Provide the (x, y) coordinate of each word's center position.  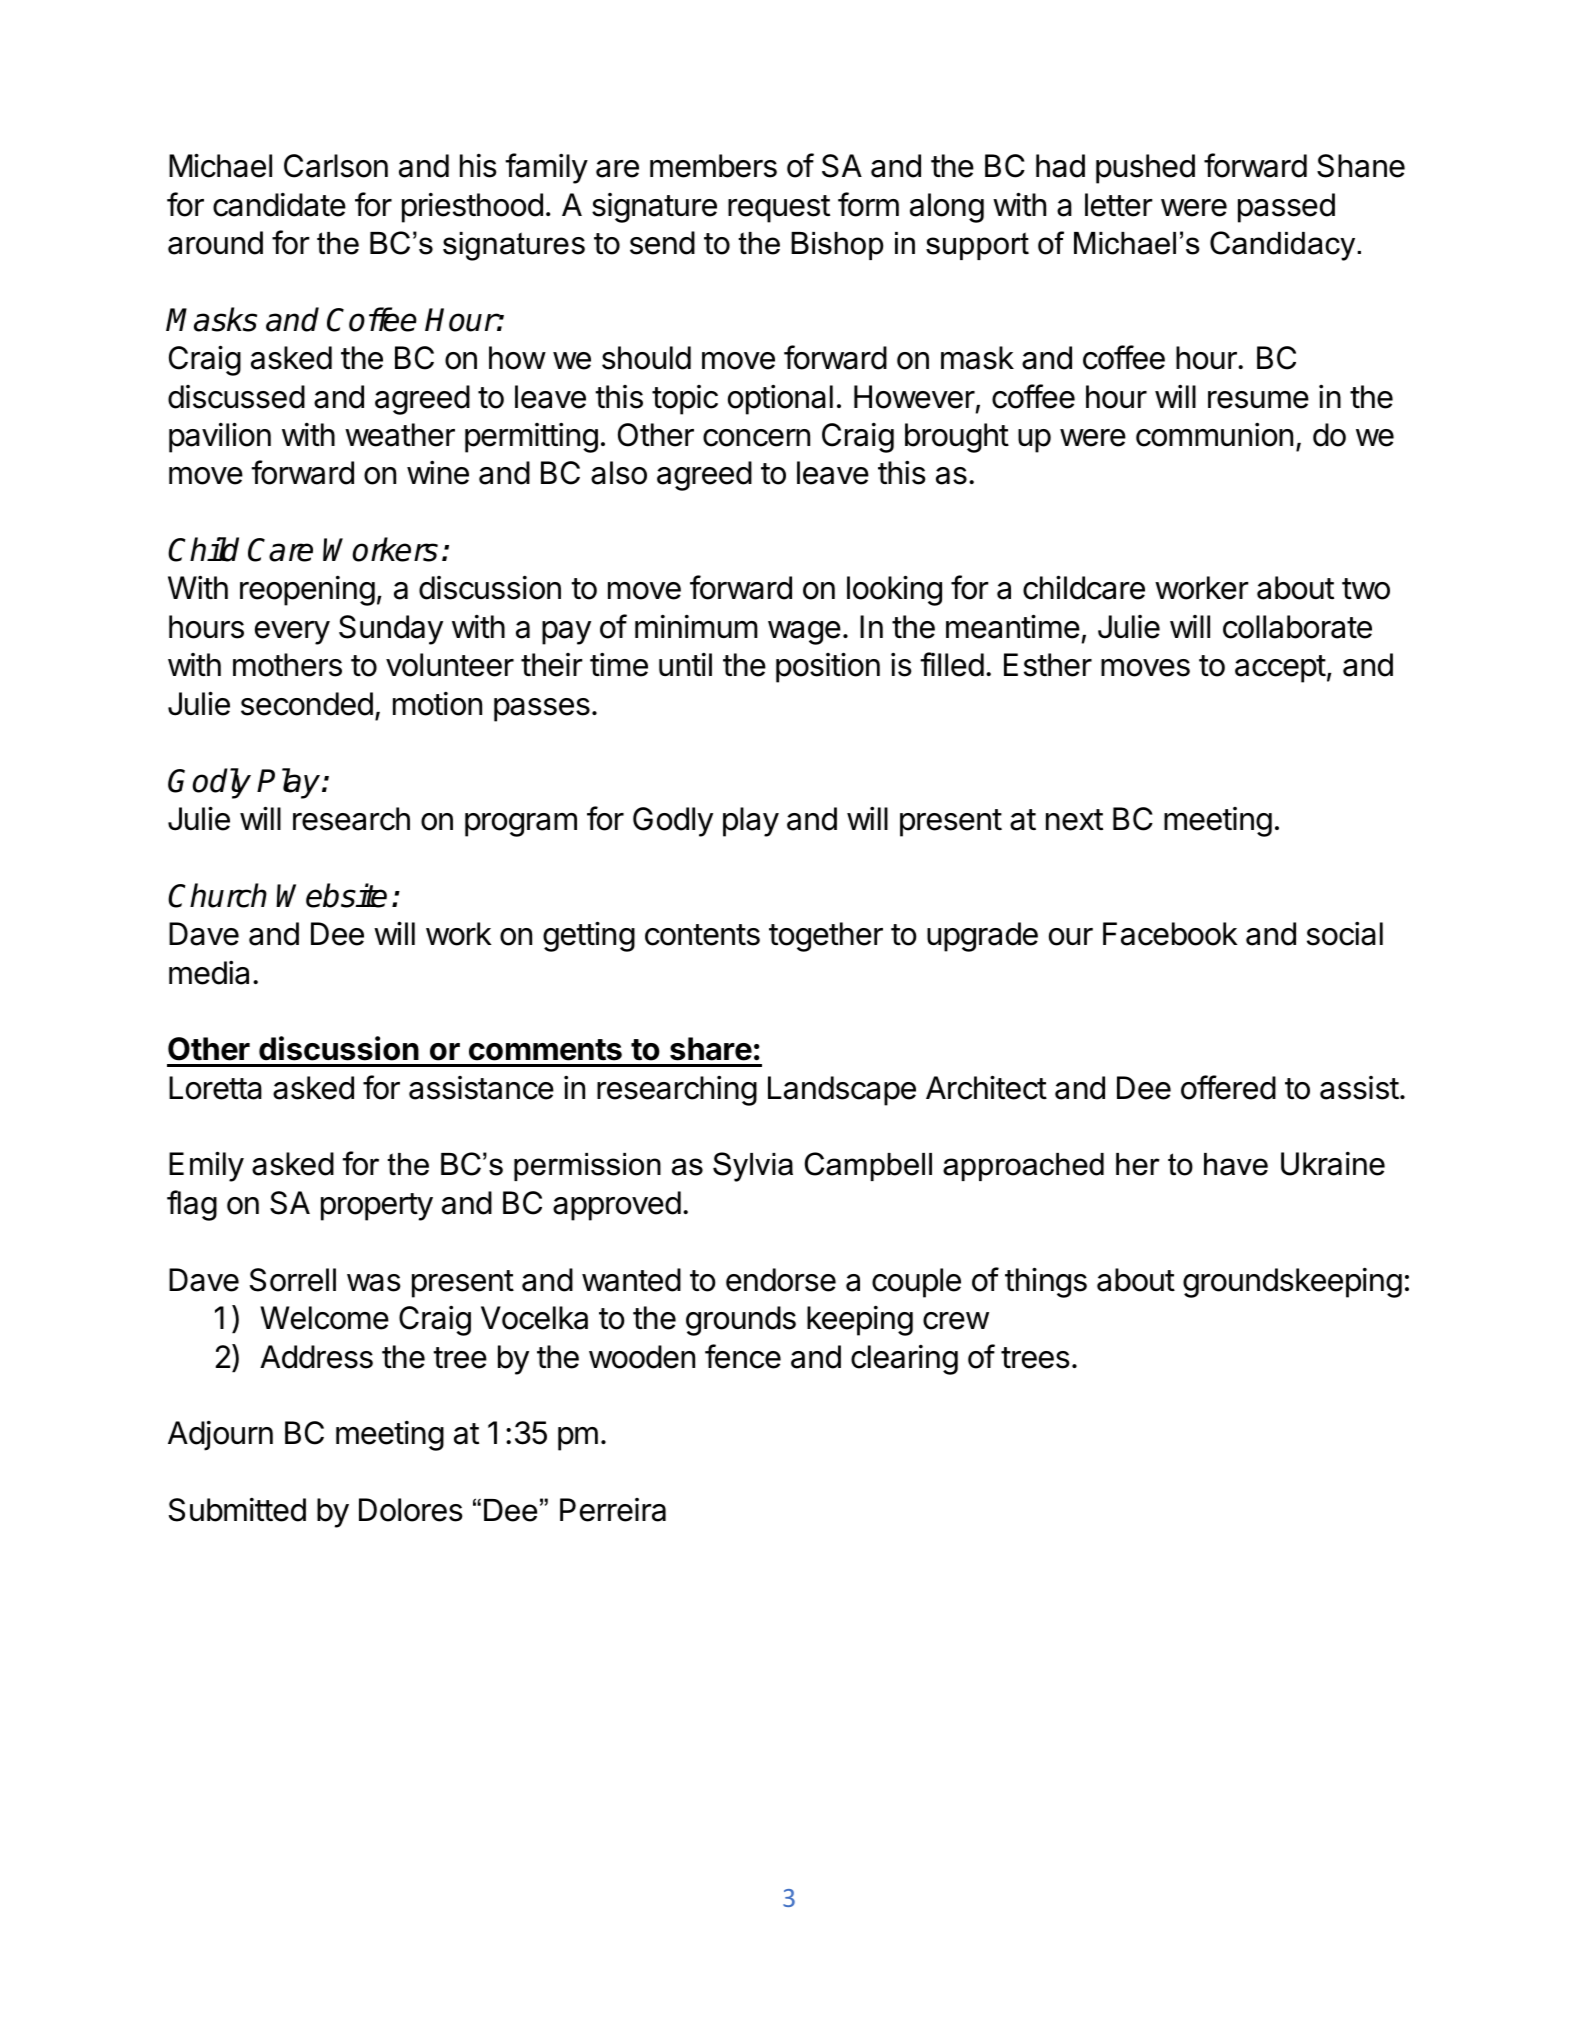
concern (756, 438)
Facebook (1170, 934)
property (377, 1207)
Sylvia (753, 1167)
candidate (279, 205)
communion (1214, 435)
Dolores (411, 1510)
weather (400, 435)
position (828, 667)
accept (1280, 669)
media (209, 973)
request (779, 209)
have (1236, 1164)
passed (1286, 208)
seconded (307, 704)
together (826, 937)
